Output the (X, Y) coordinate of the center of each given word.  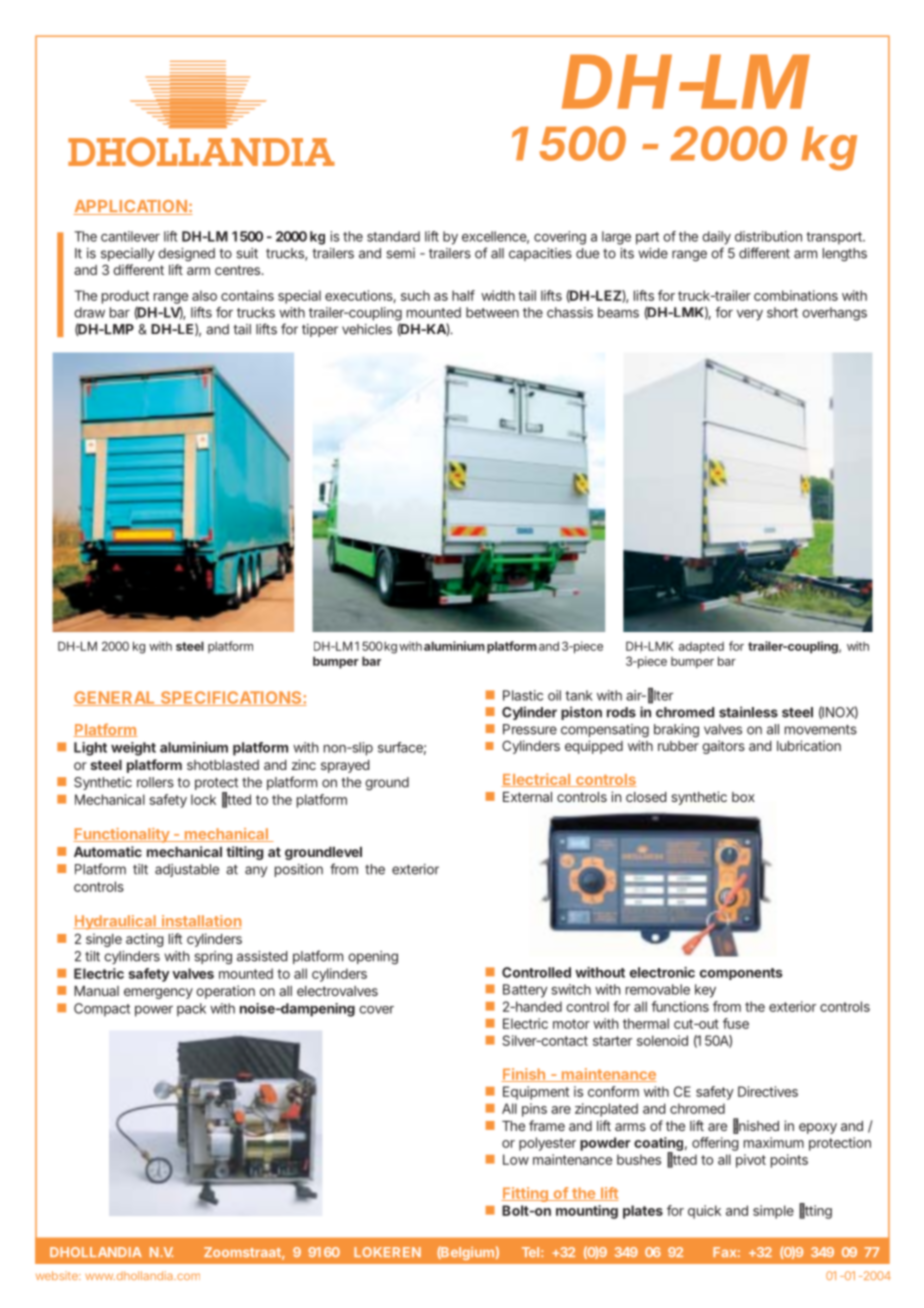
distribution (768, 236)
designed (186, 255)
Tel (530, 1252)
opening (373, 958)
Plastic (523, 695)
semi (400, 253)
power (154, 1011)
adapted (701, 648)
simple (773, 1212)
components (741, 974)
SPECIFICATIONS (230, 698)
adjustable (187, 870)
